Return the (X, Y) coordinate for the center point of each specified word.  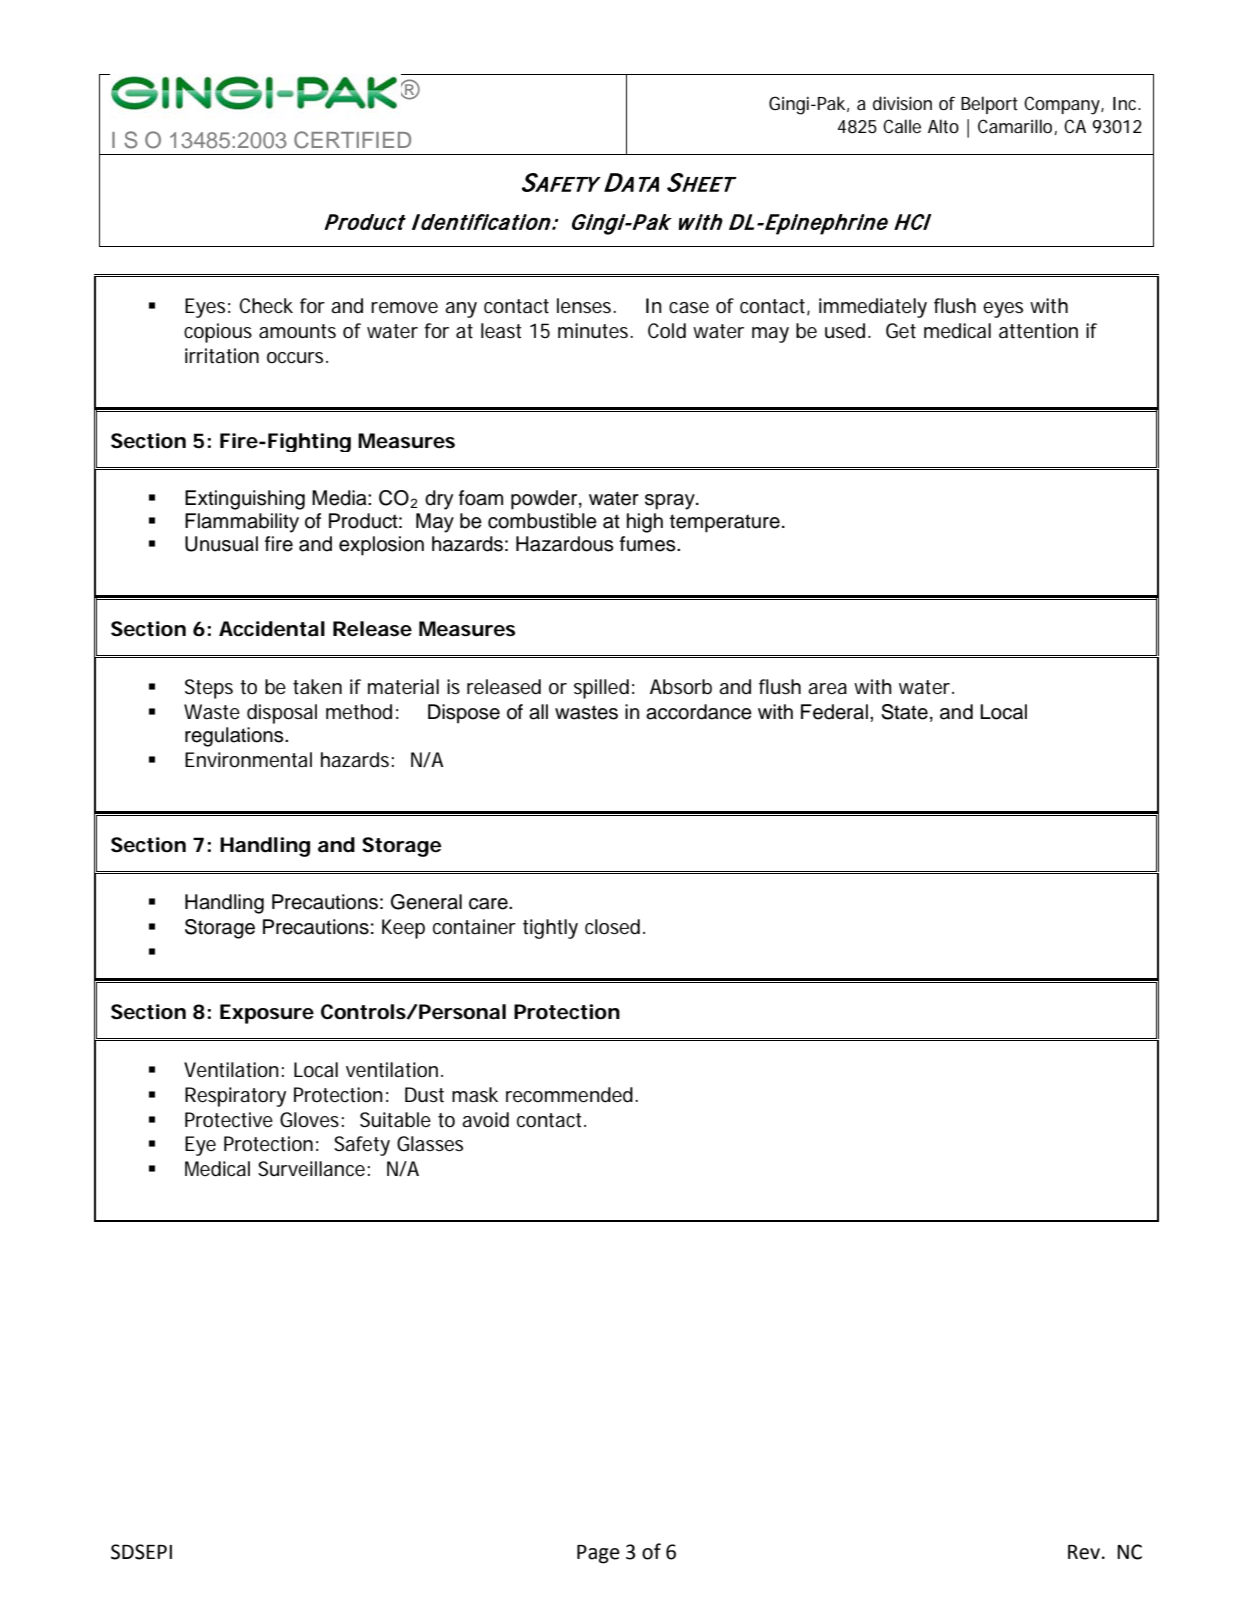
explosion (381, 546)
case (689, 308)
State (904, 712)
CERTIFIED (352, 140)
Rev (1084, 1552)
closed (612, 927)
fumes (649, 544)
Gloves (309, 1120)
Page (598, 1554)
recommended (569, 1095)
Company (1062, 105)
